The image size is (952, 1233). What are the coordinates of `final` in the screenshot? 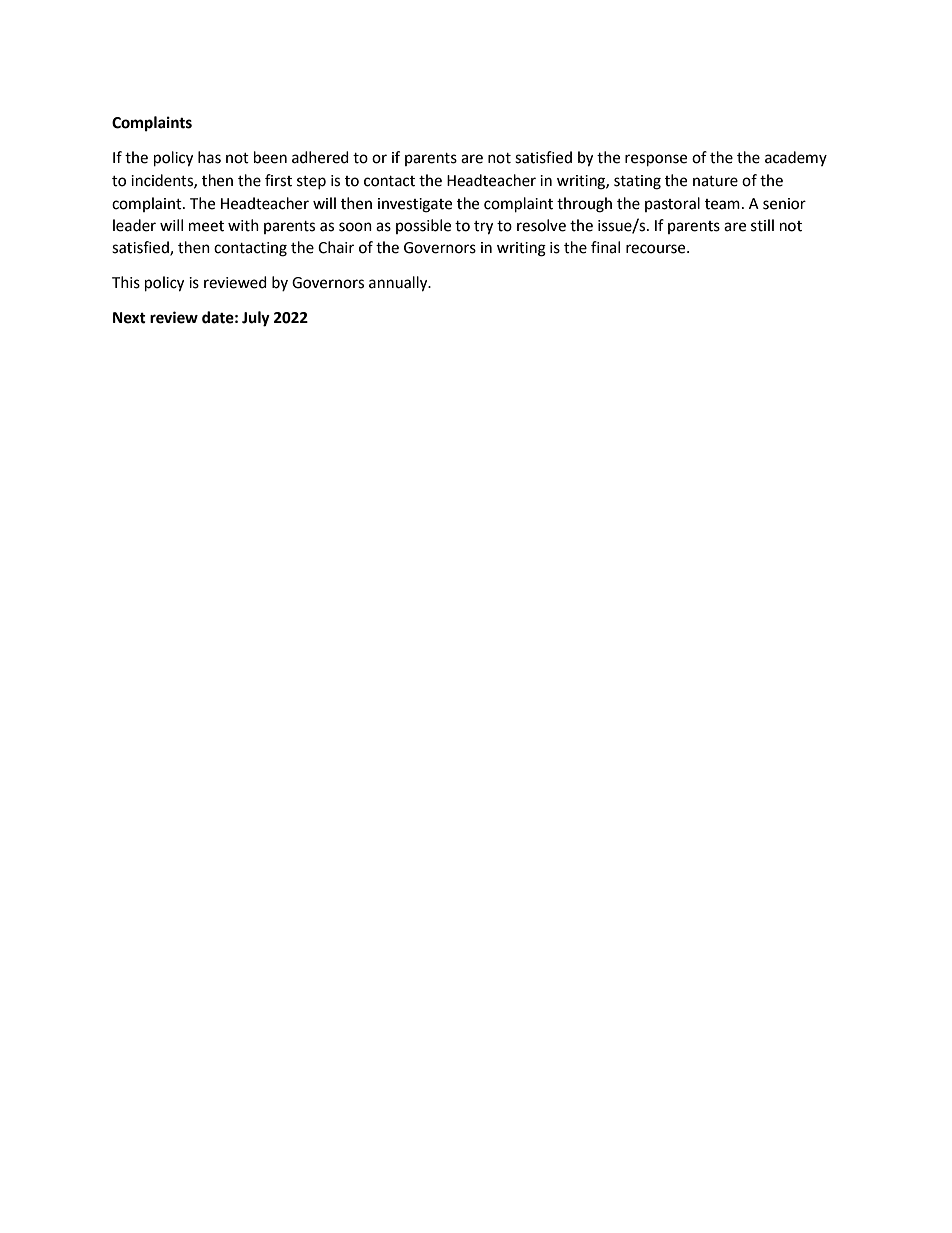 It's located at (605, 247).
